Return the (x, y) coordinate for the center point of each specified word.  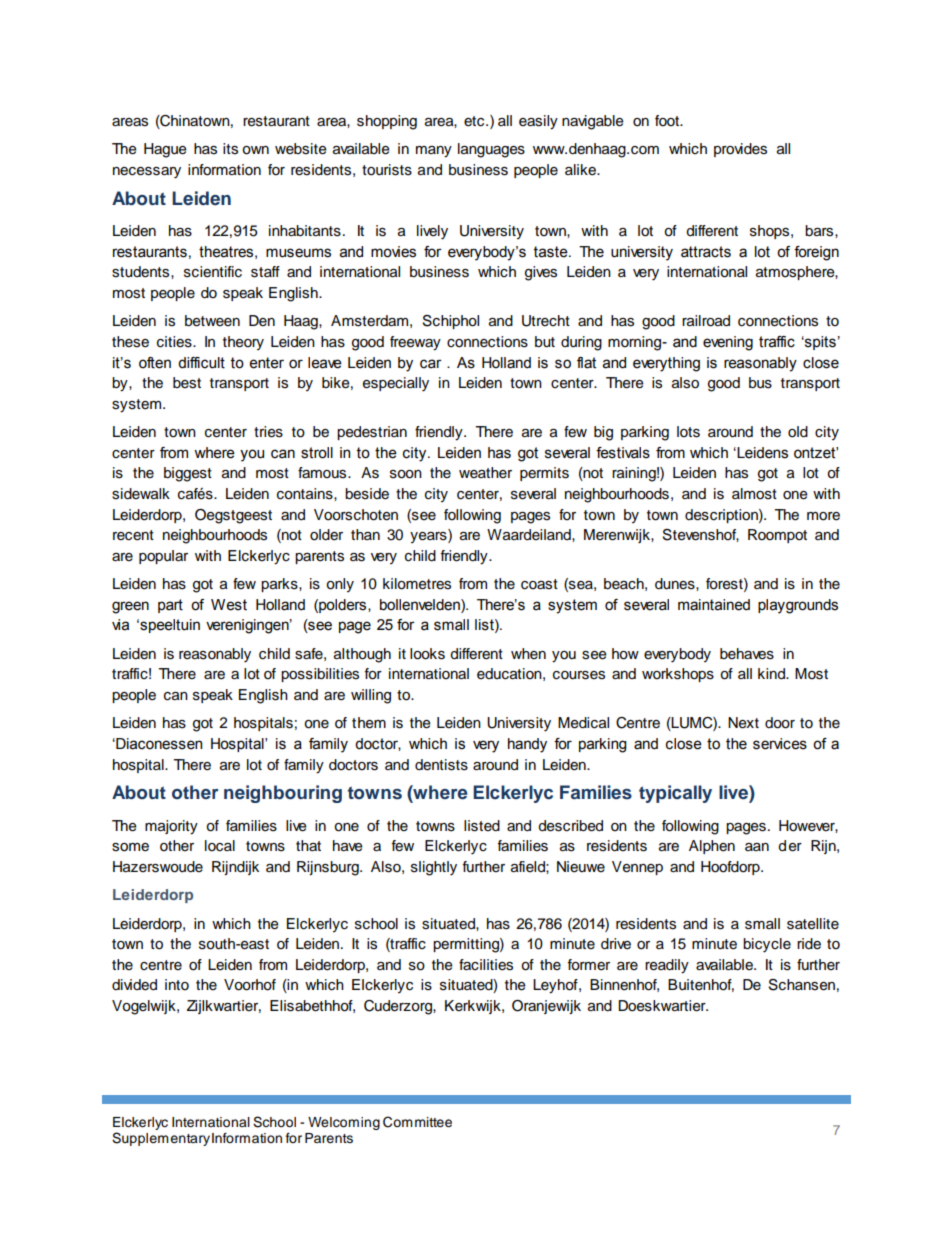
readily (667, 966)
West (229, 605)
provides (740, 150)
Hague (165, 150)
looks (427, 654)
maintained (714, 605)
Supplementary (161, 1139)
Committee (417, 1122)
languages (491, 150)
